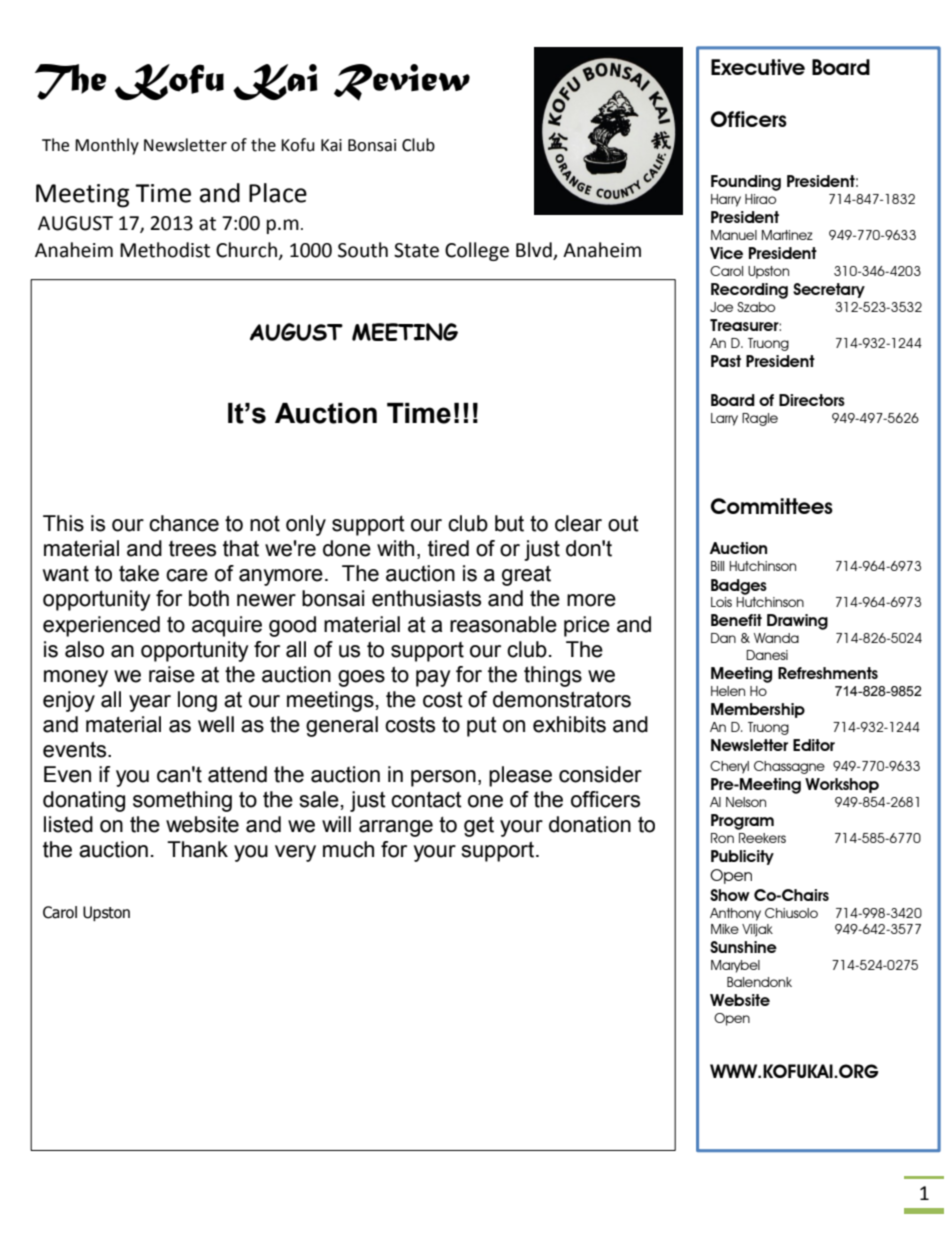 The width and height of the page is (952, 1233). I want to click on chance, so click(184, 523).
